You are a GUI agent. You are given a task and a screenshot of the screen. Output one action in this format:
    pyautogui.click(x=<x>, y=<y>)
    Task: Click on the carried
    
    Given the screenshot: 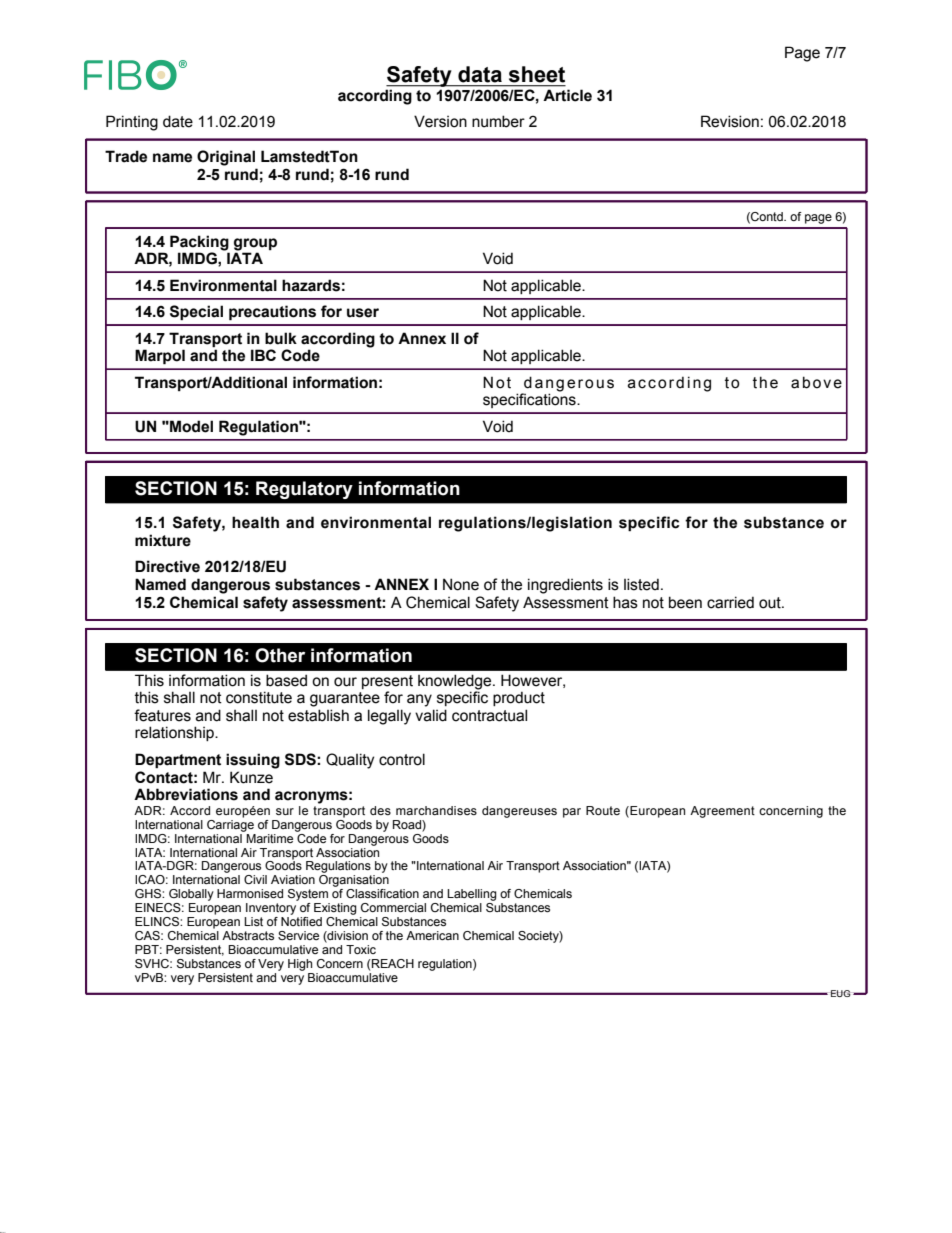 What is the action you would take?
    pyautogui.click(x=730, y=602)
